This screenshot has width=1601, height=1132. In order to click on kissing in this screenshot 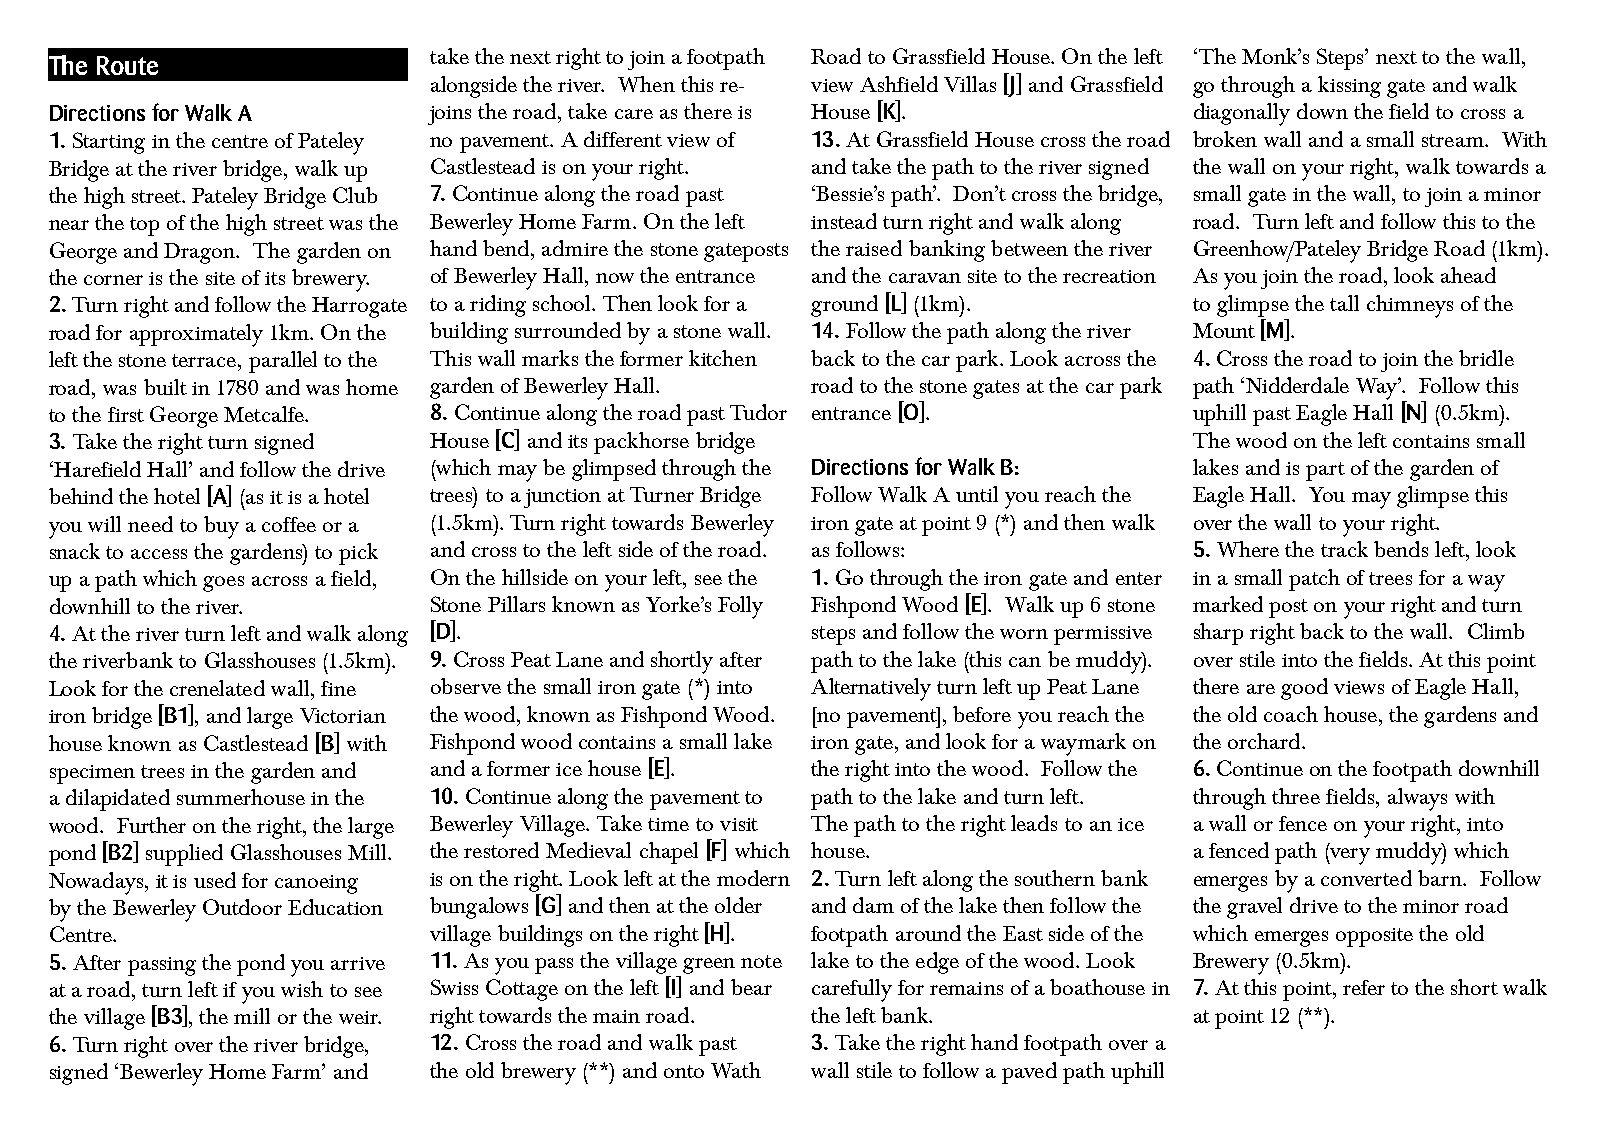, I will do `click(1349, 87)`.
